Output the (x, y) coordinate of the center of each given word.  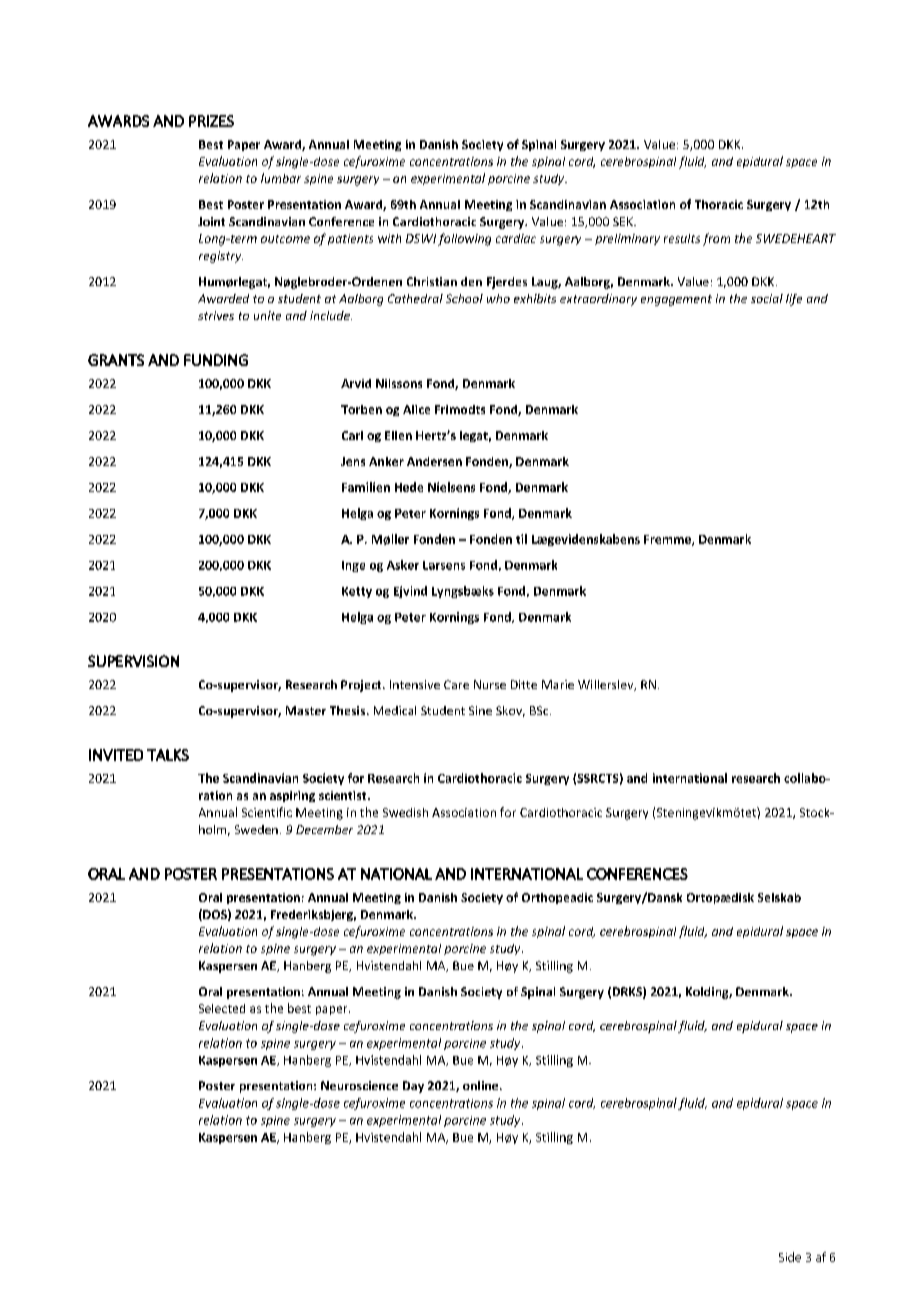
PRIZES (211, 121)
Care (456, 684)
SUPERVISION (133, 661)
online (482, 1085)
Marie (558, 684)
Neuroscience (359, 1085)
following (464, 239)
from (716, 239)
